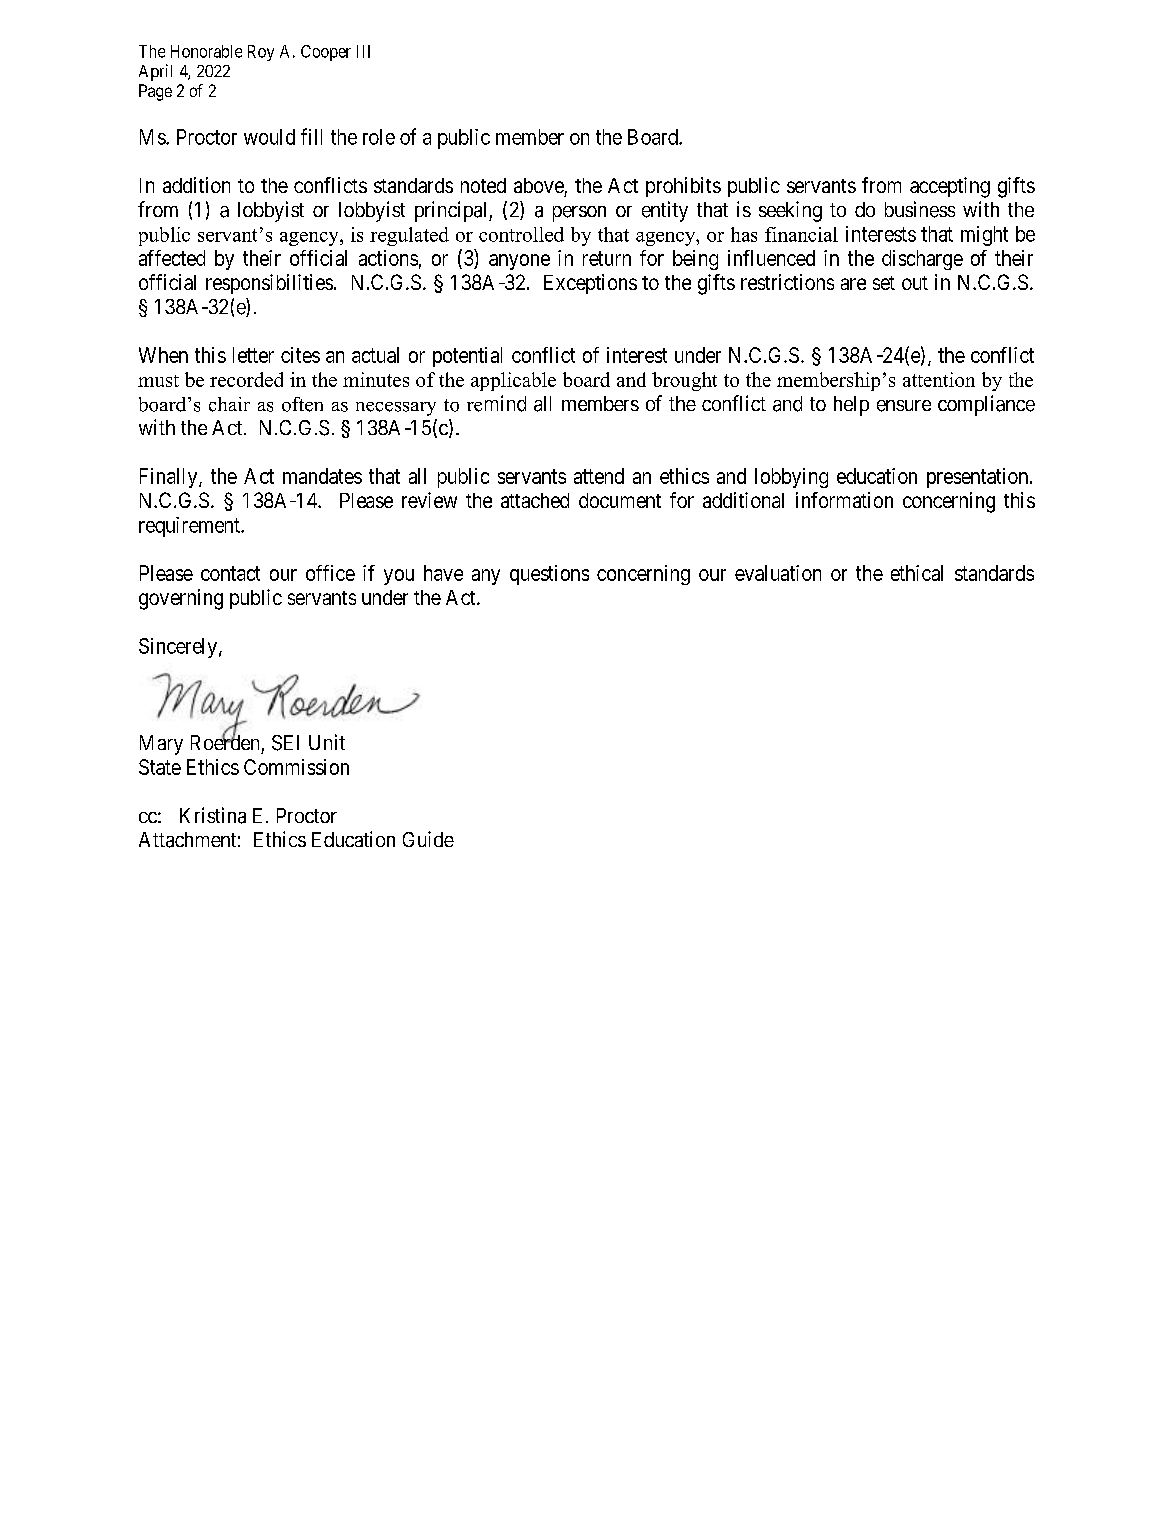 This page has height=1517, width=1172. I want to click on ethical, so click(917, 573).
